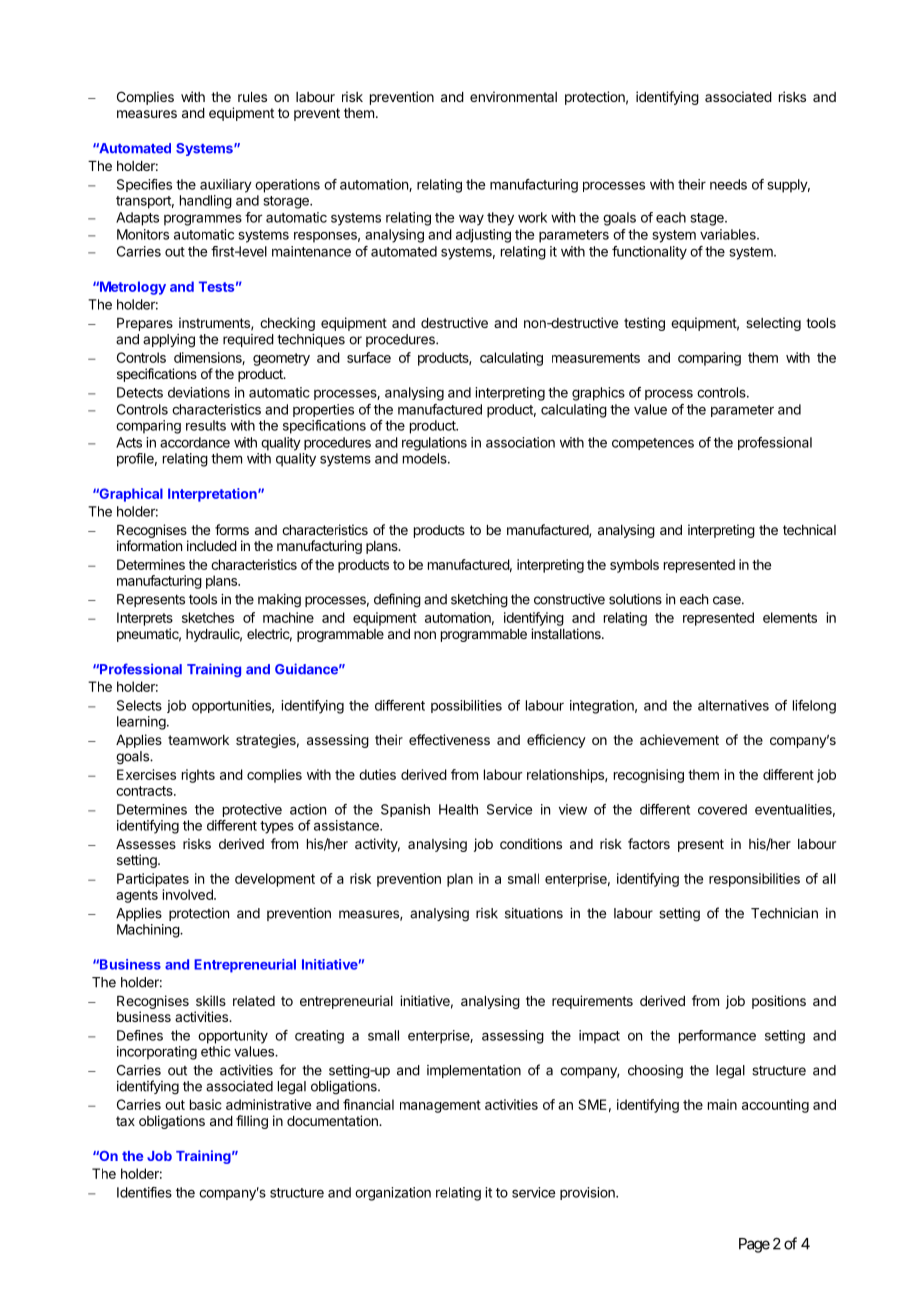 Image resolution: width=924 pixels, height=1308 pixels. What do you see at coordinates (252, 97) in the document?
I see `rules` at bounding box center [252, 97].
